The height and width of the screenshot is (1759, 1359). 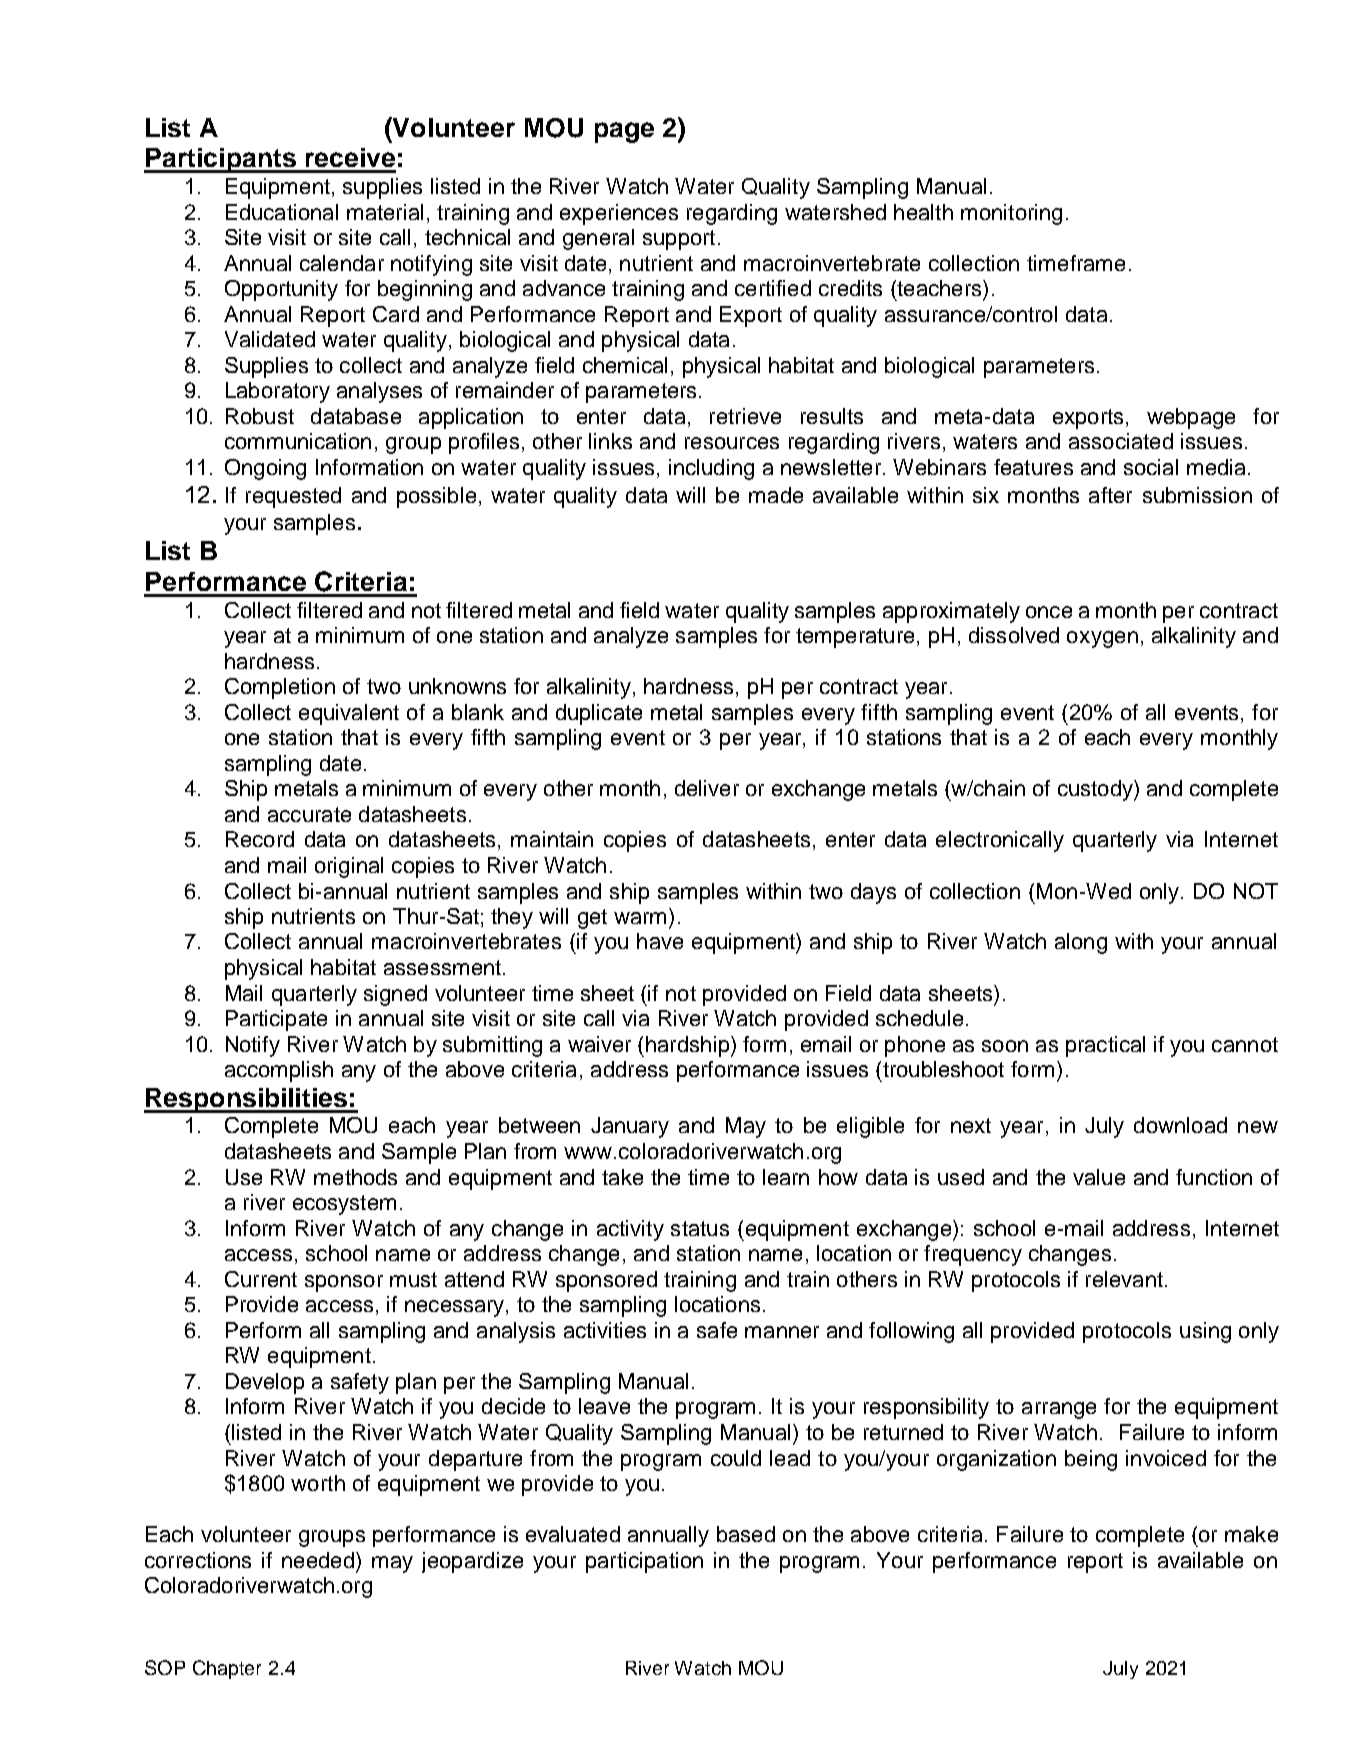 What do you see at coordinates (1099, 1177) in the screenshot?
I see `value` at bounding box center [1099, 1177].
